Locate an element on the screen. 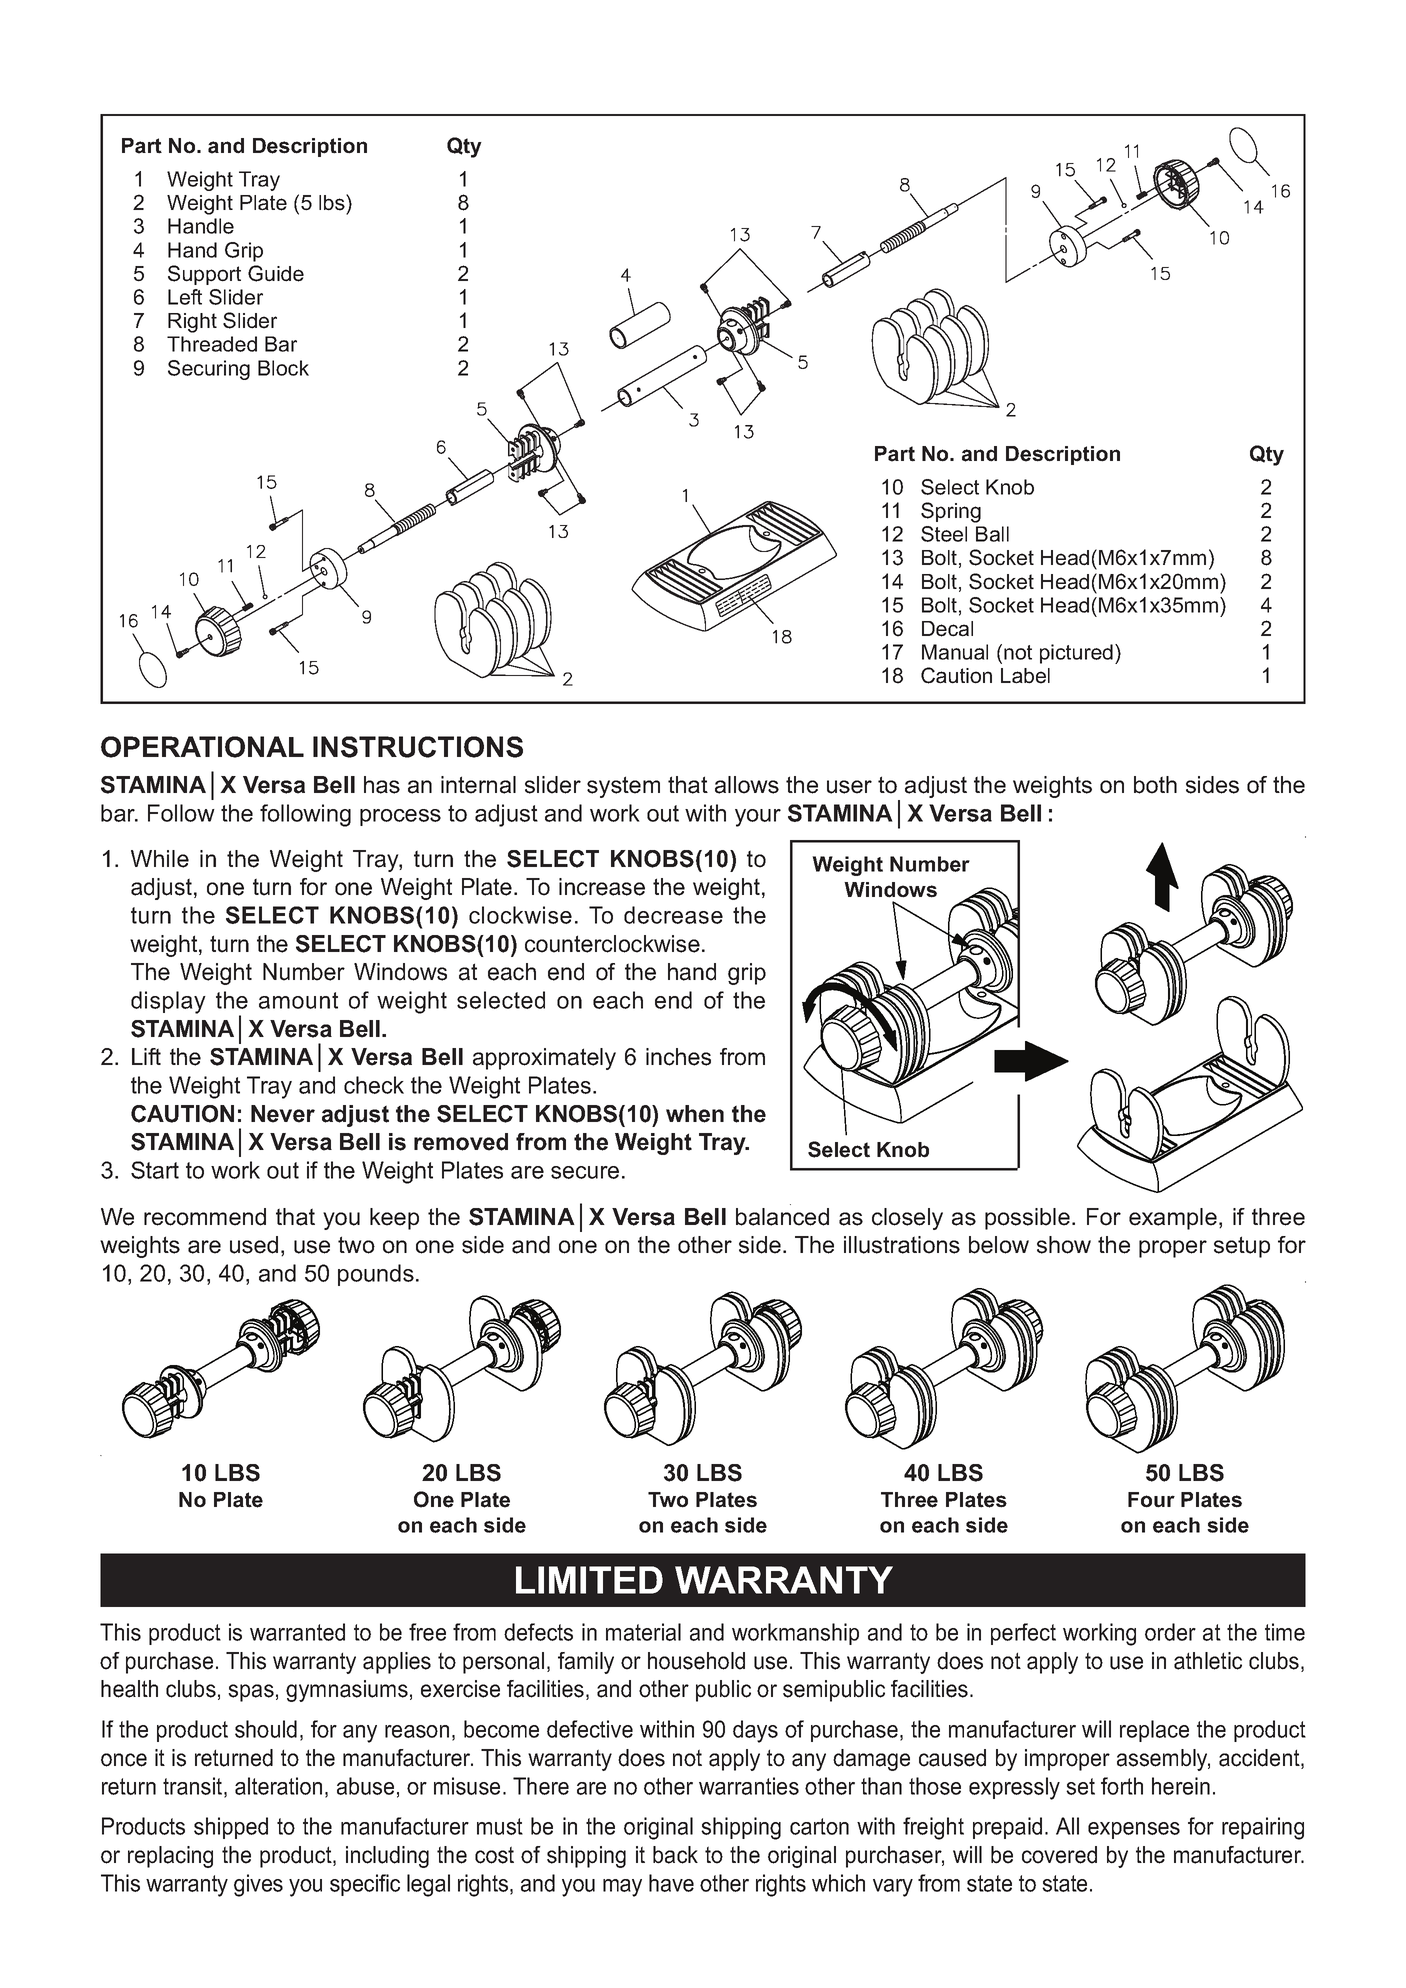 Image resolution: width=1406 pixels, height=1988 pixels. While is located at coordinates (160, 859).
